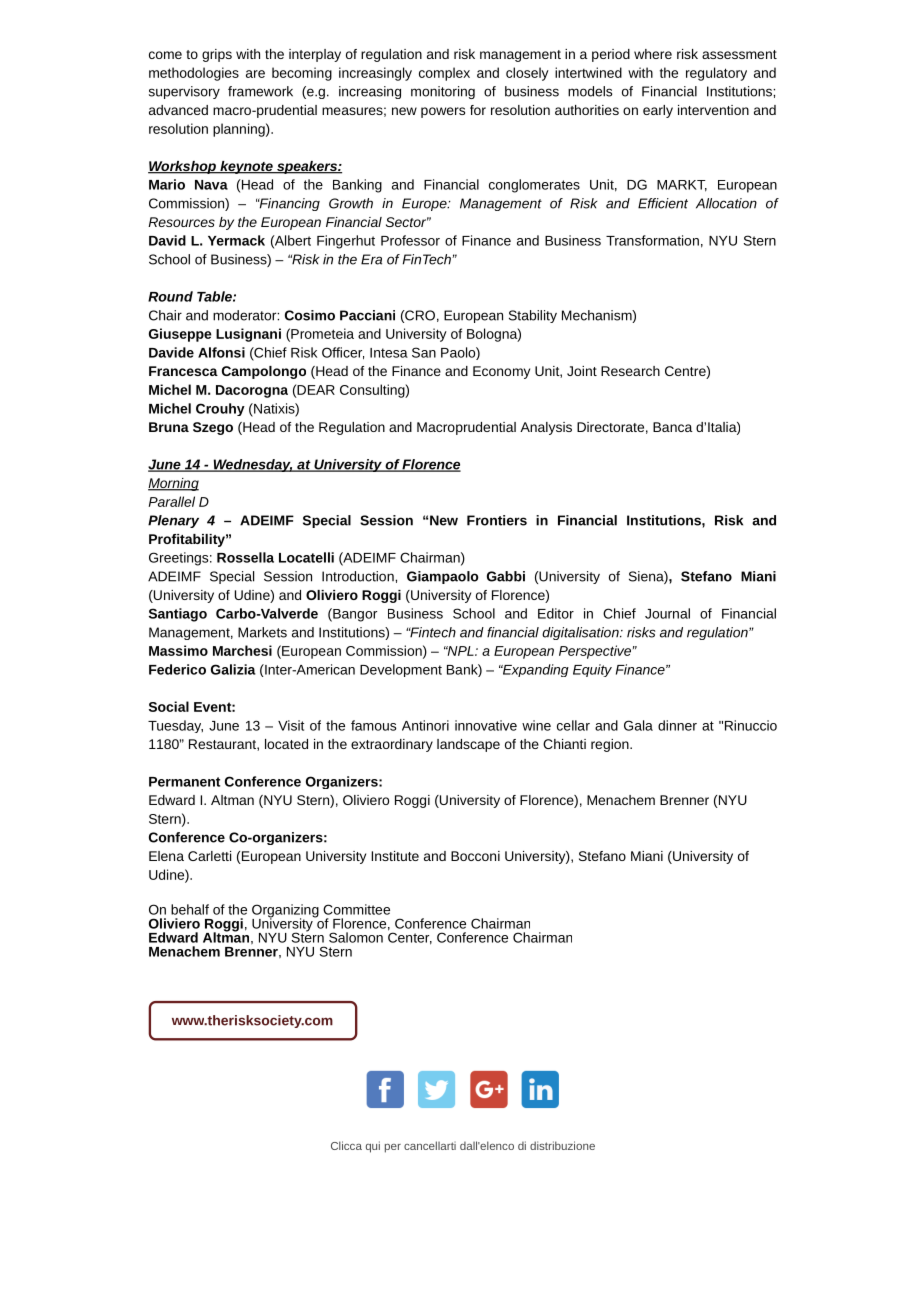  What do you see at coordinates (652, 240) in the image?
I see `Transformation` at bounding box center [652, 240].
